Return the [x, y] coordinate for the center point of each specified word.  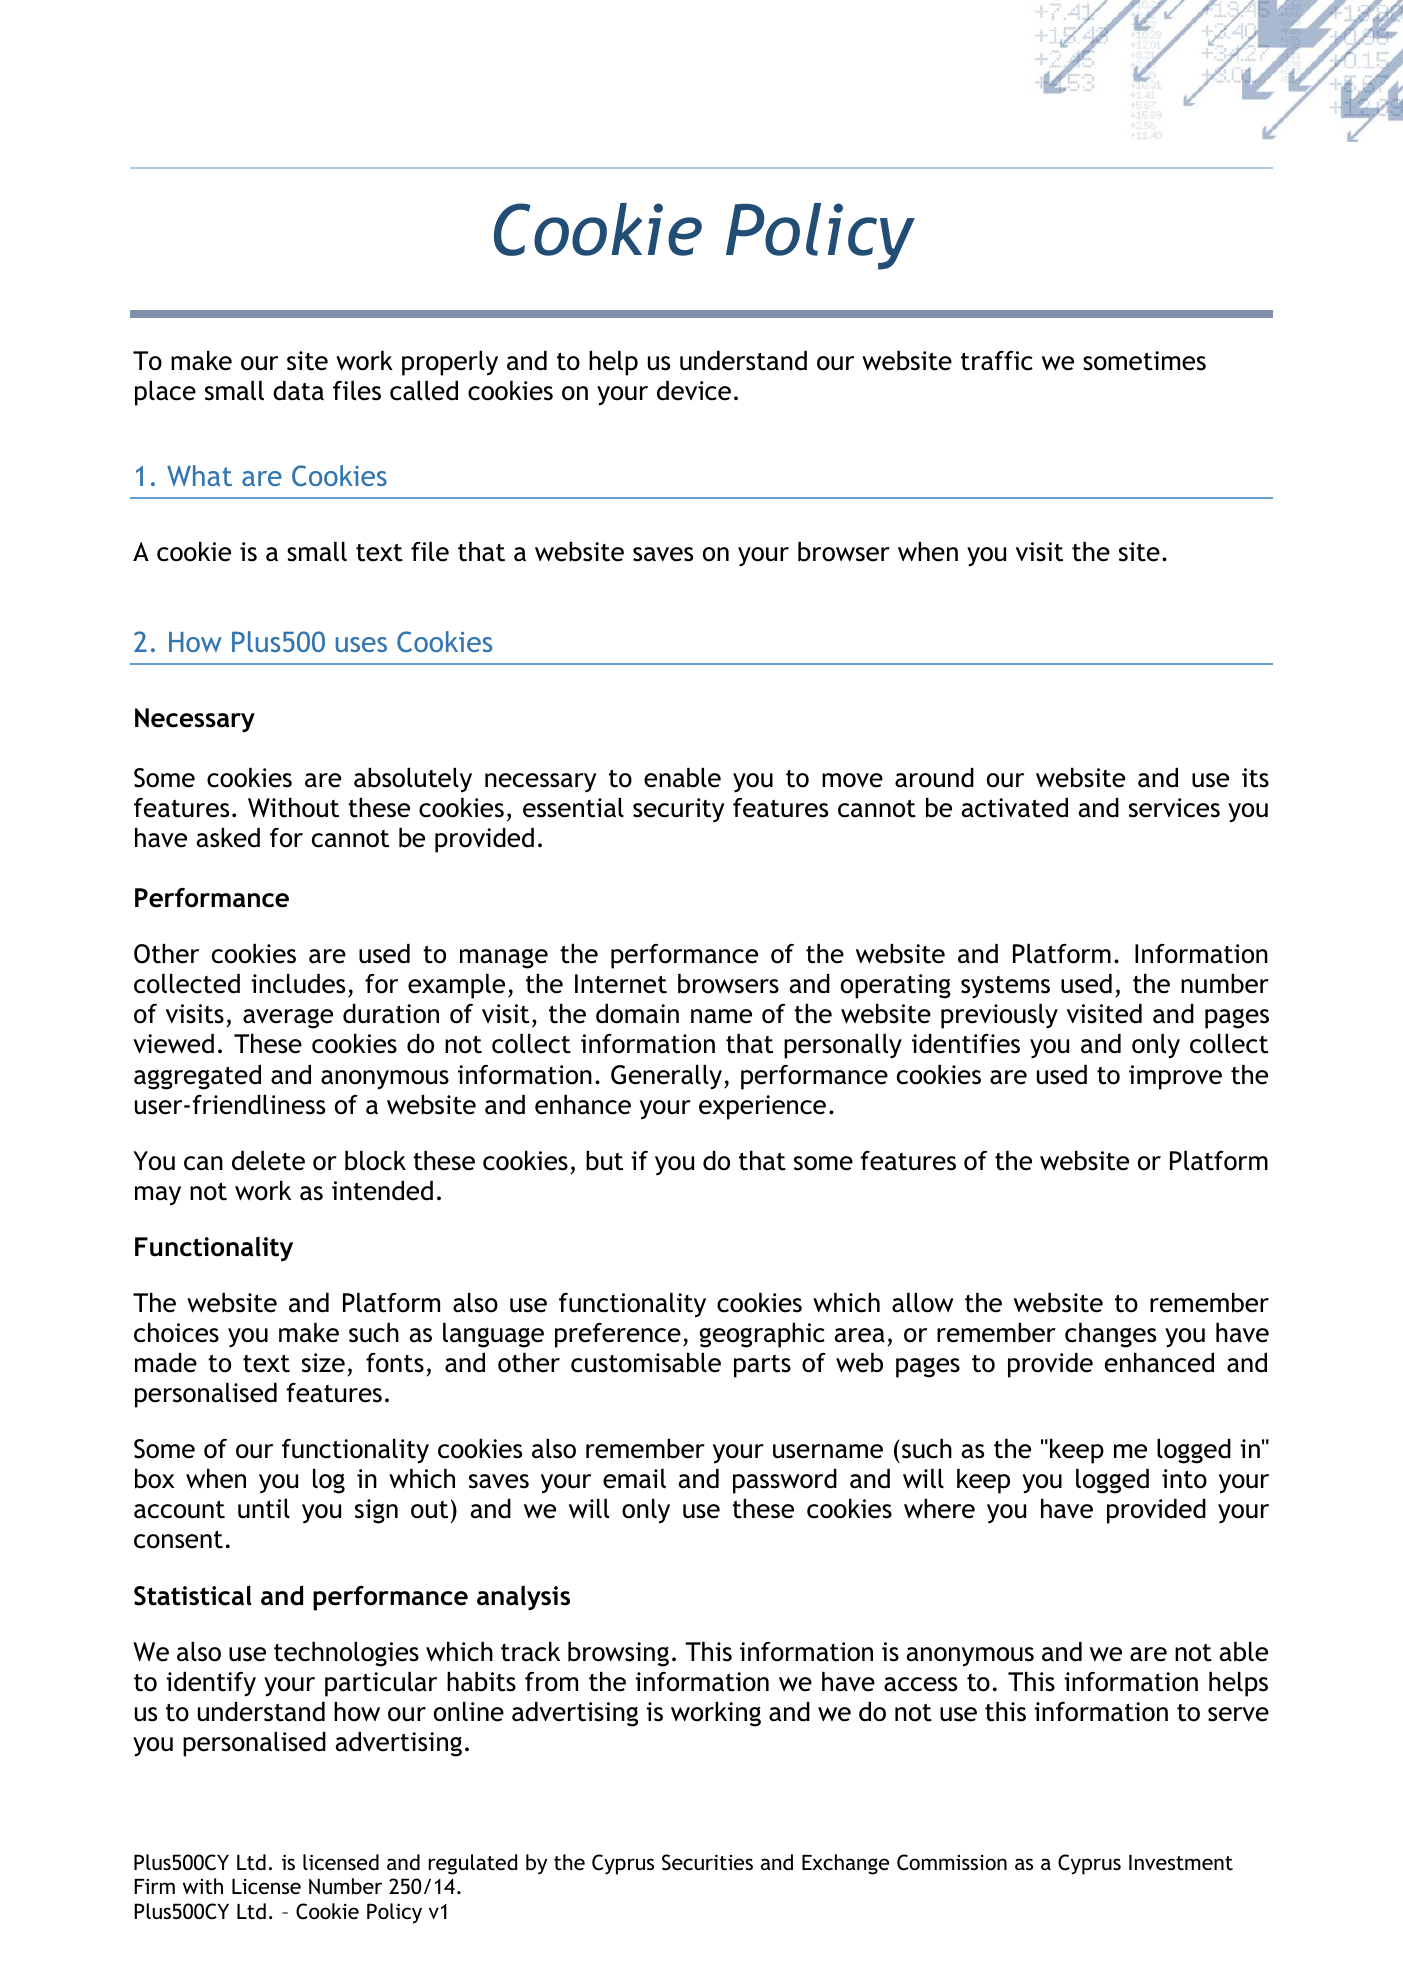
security [679, 810]
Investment [1181, 1862]
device [694, 391]
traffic [997, 361]
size [323, 1363]
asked [228, 838]
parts [762, 1366]
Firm [154, 1886]
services [1174, 808]
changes [1110, 1335]
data [298, 391]
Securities [707, 1862]
